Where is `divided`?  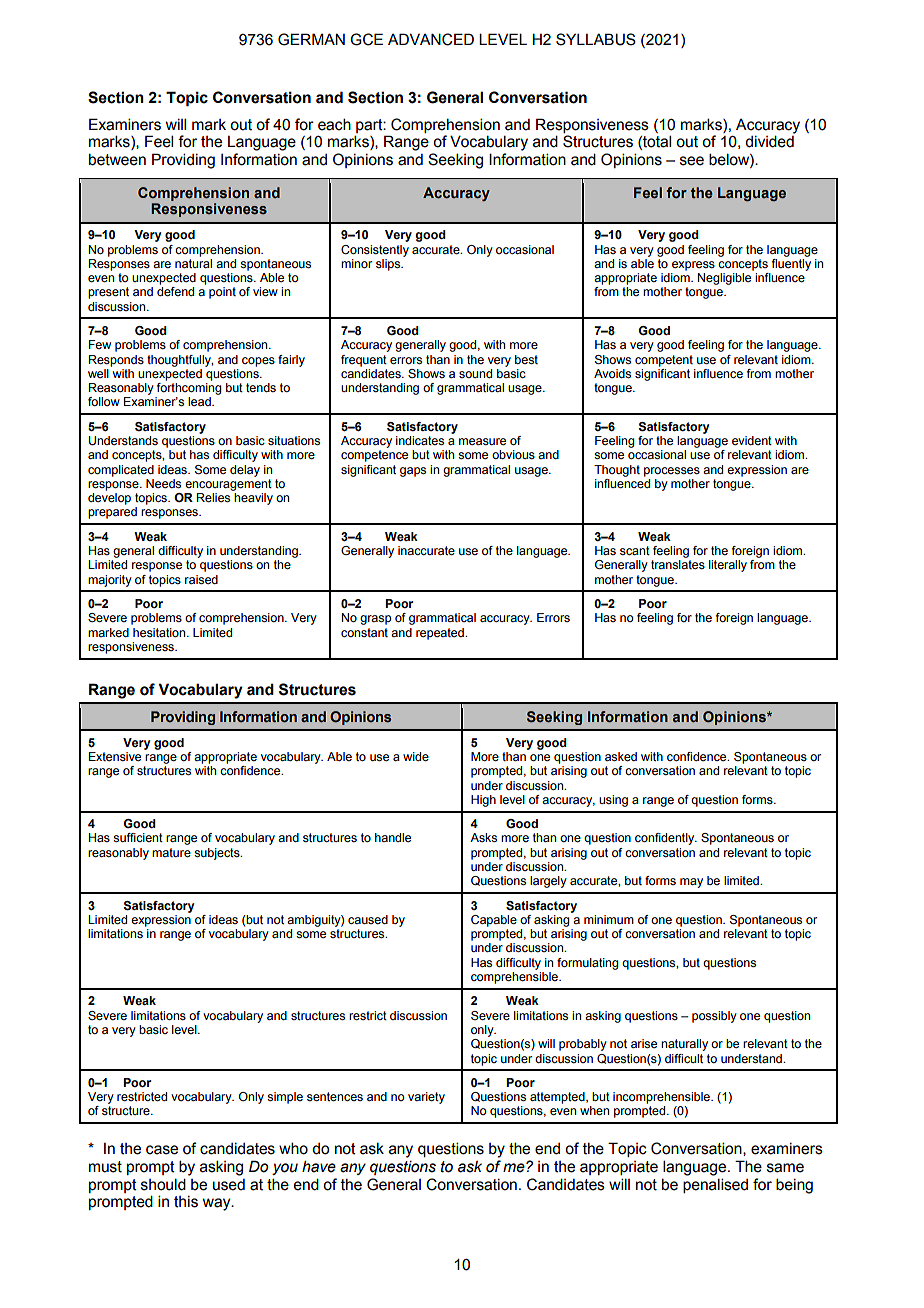 divided is located at coordinates (769, 141).
